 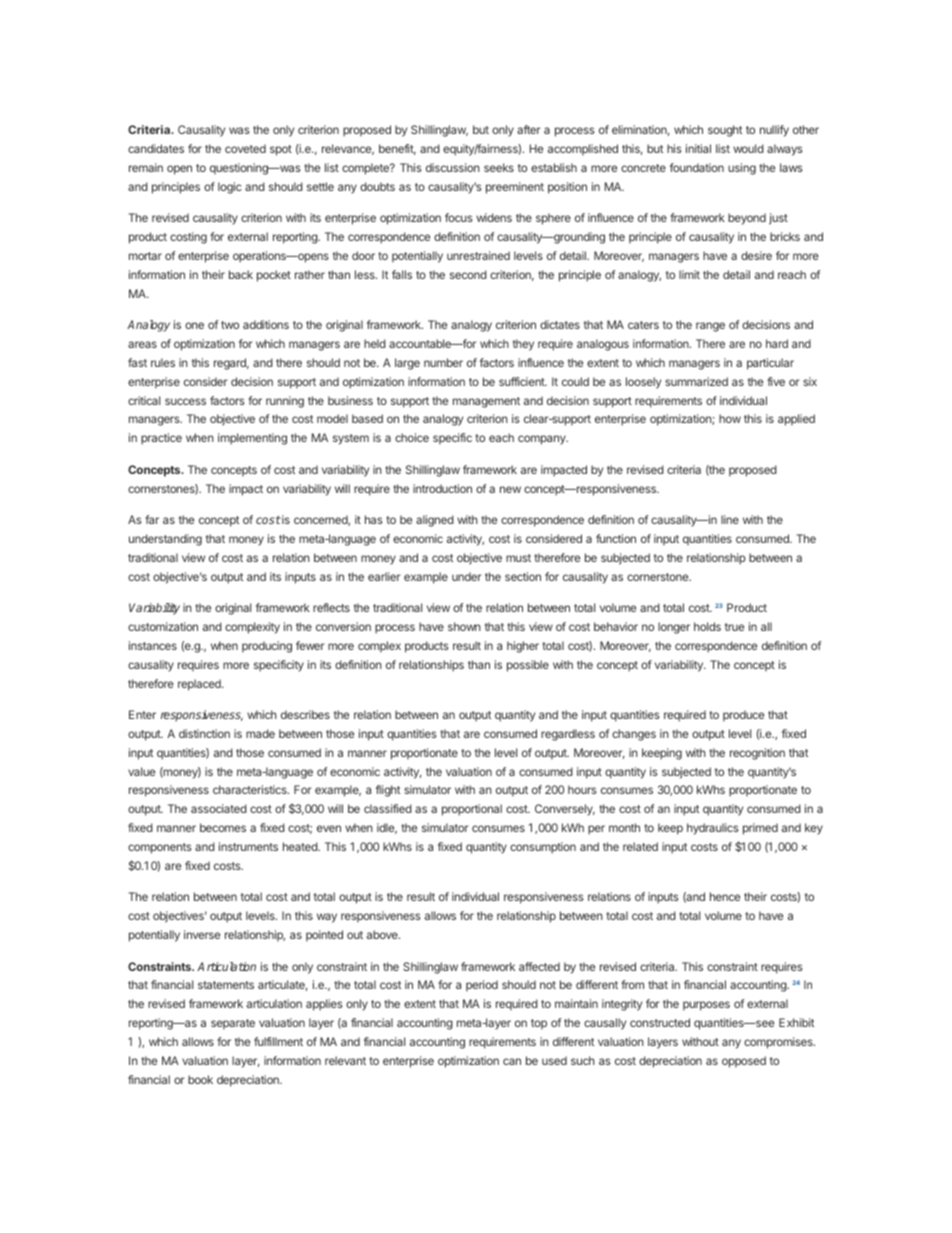 What do you see at coordinates (742, 169) in the document?
I see `using` at bounding box center [742, 169].
